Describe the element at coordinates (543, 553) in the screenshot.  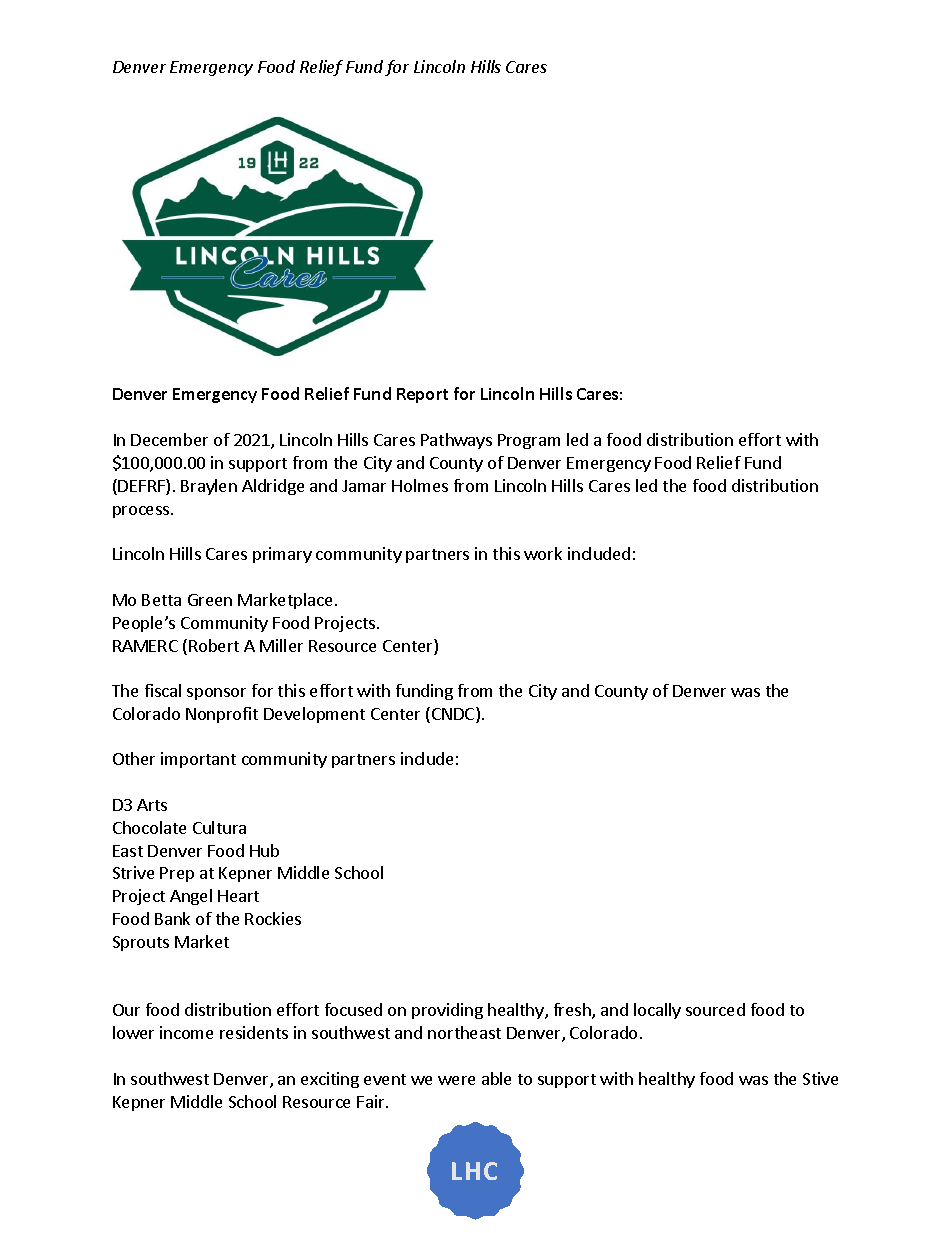
I see `work` at that location.
